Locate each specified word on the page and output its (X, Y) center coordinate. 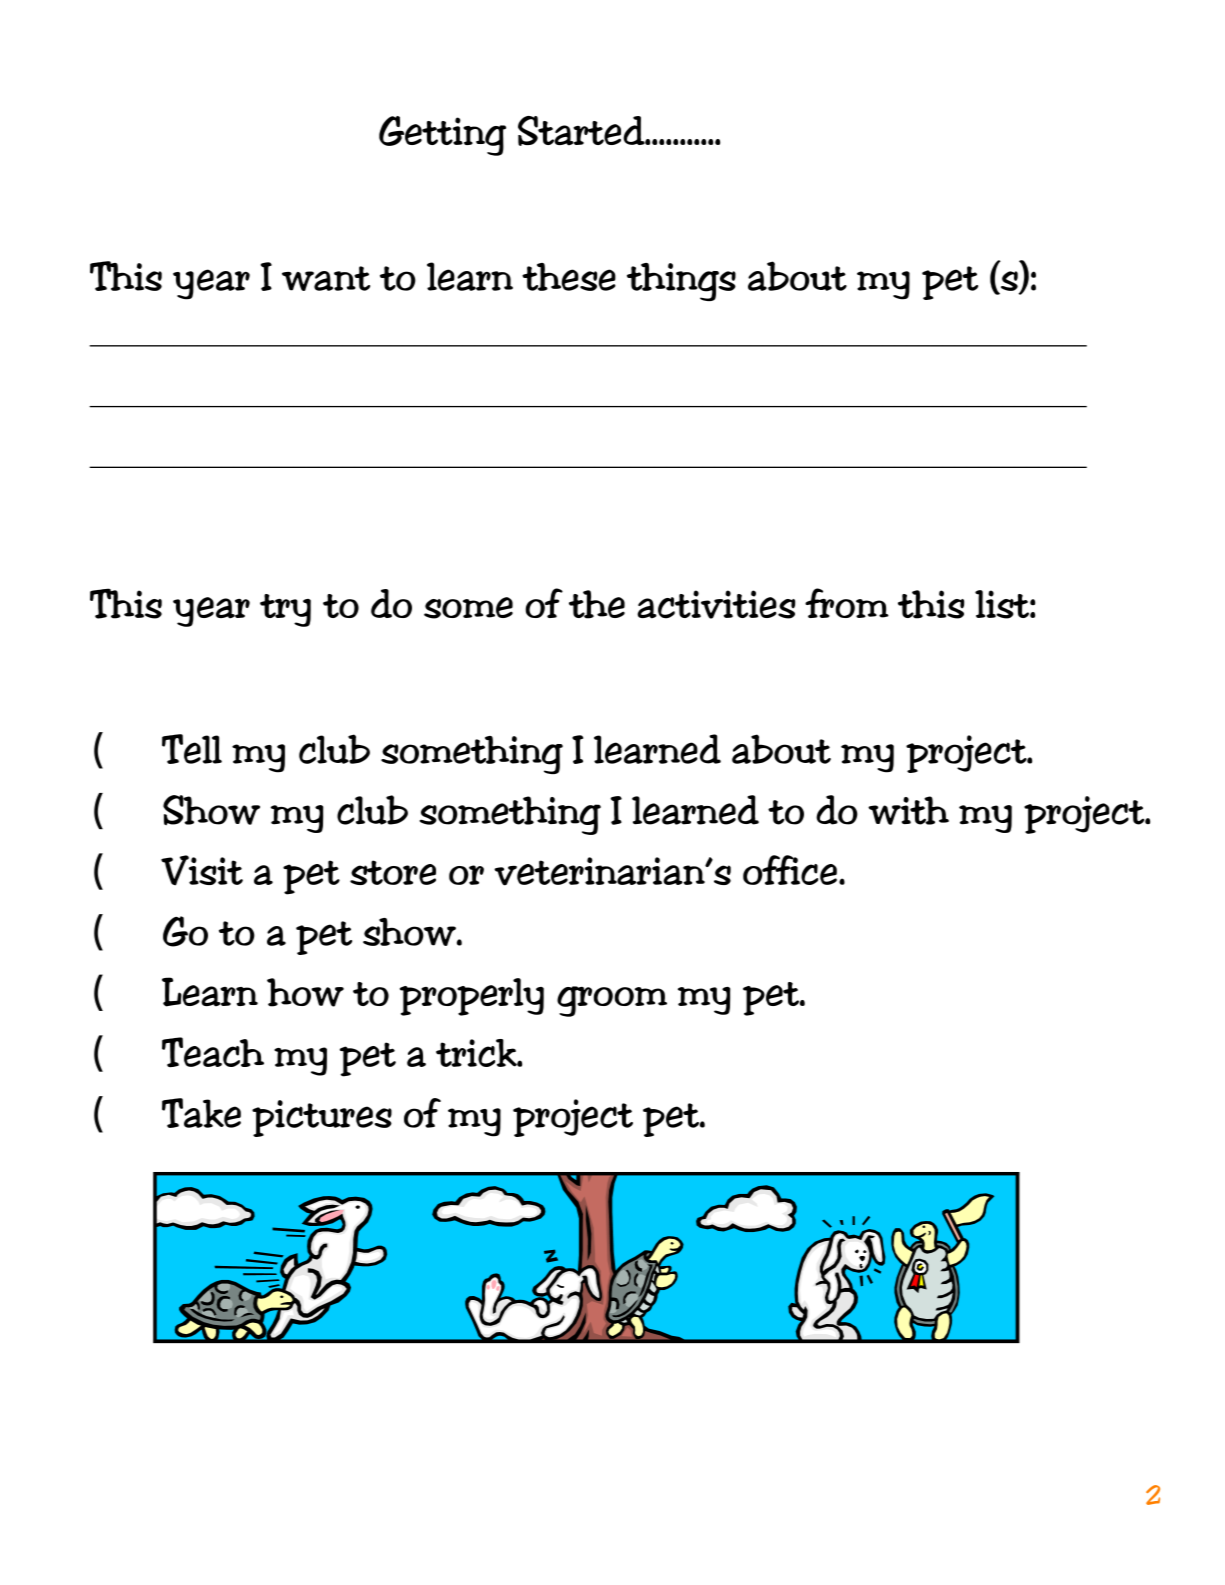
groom (612, 1001)
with (908, 810)
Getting (442, 136)
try (285, 610)
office (790, 870)
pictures (322, 1118)
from (847, 603)
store (393, 872)
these (569, 277)
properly (472, 997)
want (326, 278)
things (681, 282)
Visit (202, 870)
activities (716, 604)
